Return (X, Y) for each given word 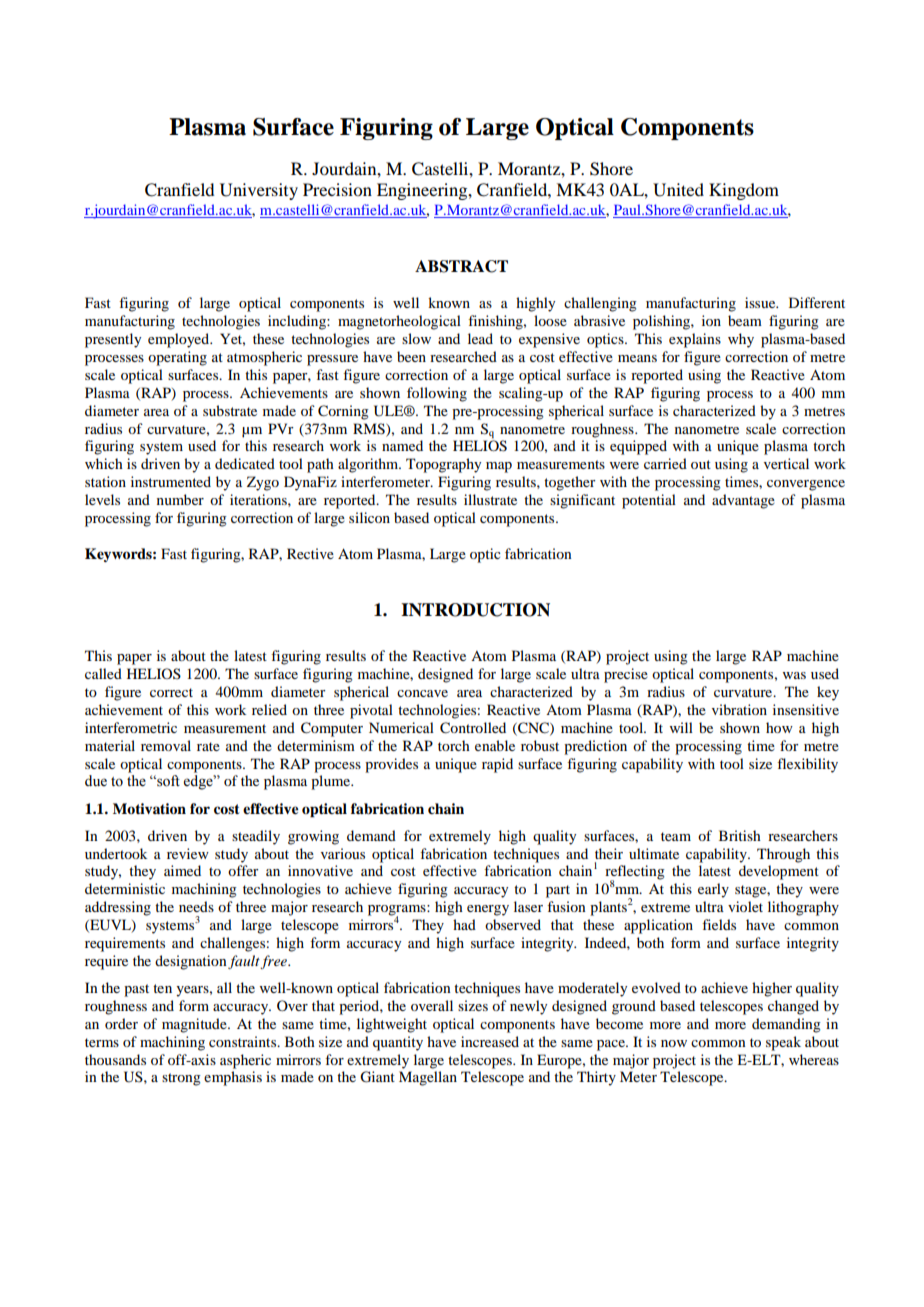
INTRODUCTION (475, 610)
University (259, 191)
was (794, 675)
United (678, 190)
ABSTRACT (461, 266)
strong (181, 1079)
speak (783, 1043)
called (103, 673)
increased (490, 1041)
